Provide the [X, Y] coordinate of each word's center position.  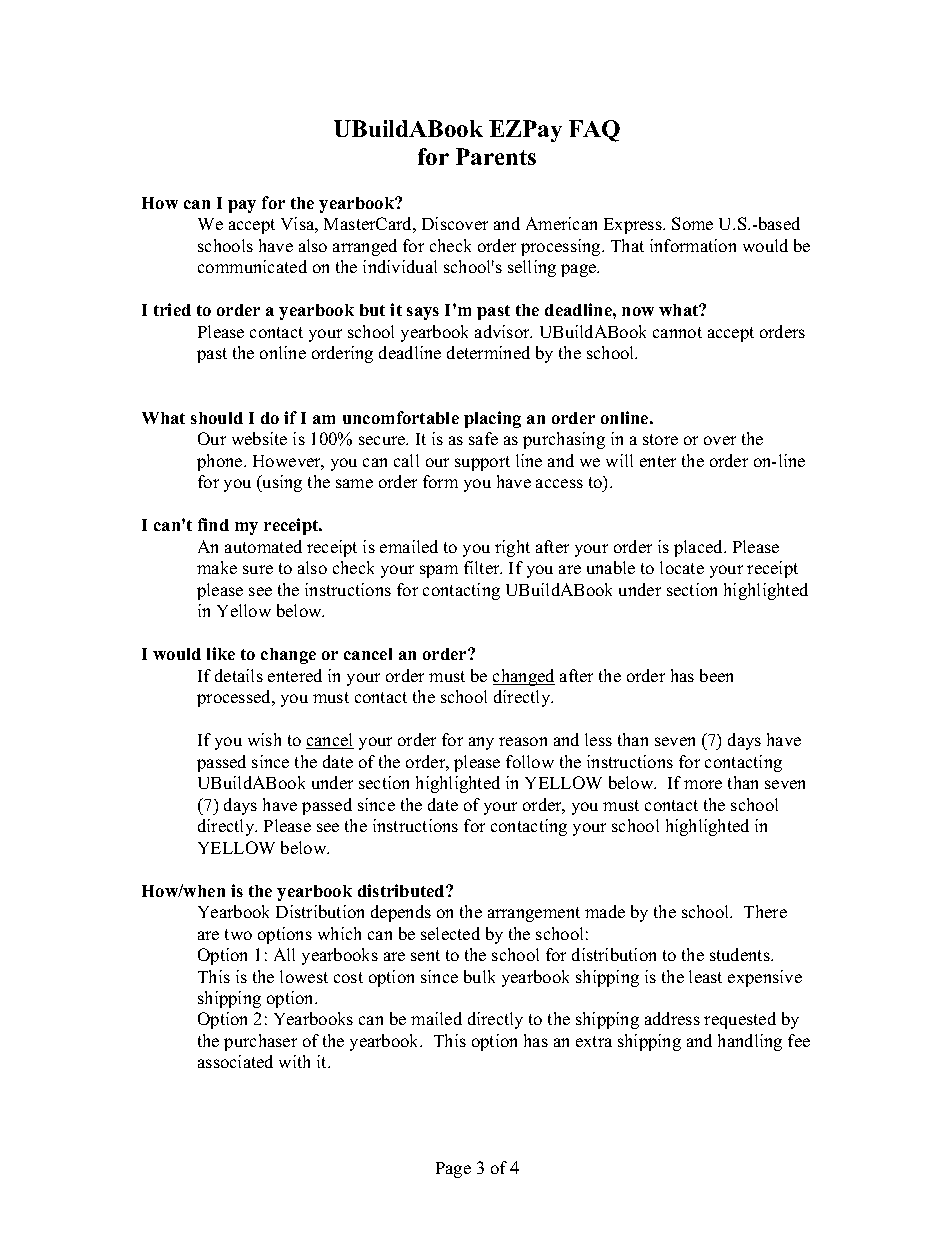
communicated [252, 266]
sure [258, 569]
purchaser [260, 1042]
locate [682, 567]
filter [483, 567]
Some [692, 223]
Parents [496, 156]
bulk [479, 976]
